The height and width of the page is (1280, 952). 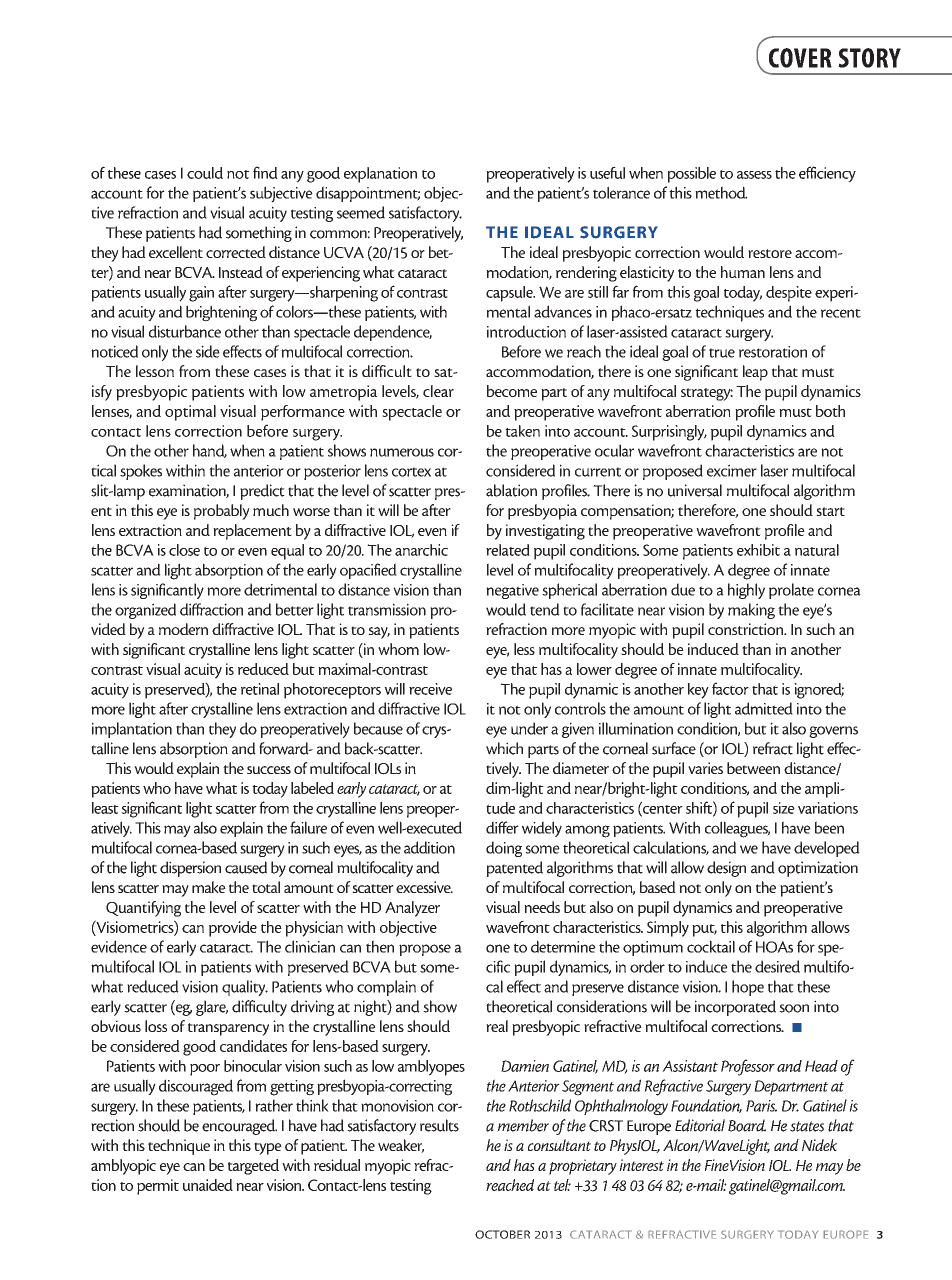 I want to click on dispersion, so click(x=190, y=869).
